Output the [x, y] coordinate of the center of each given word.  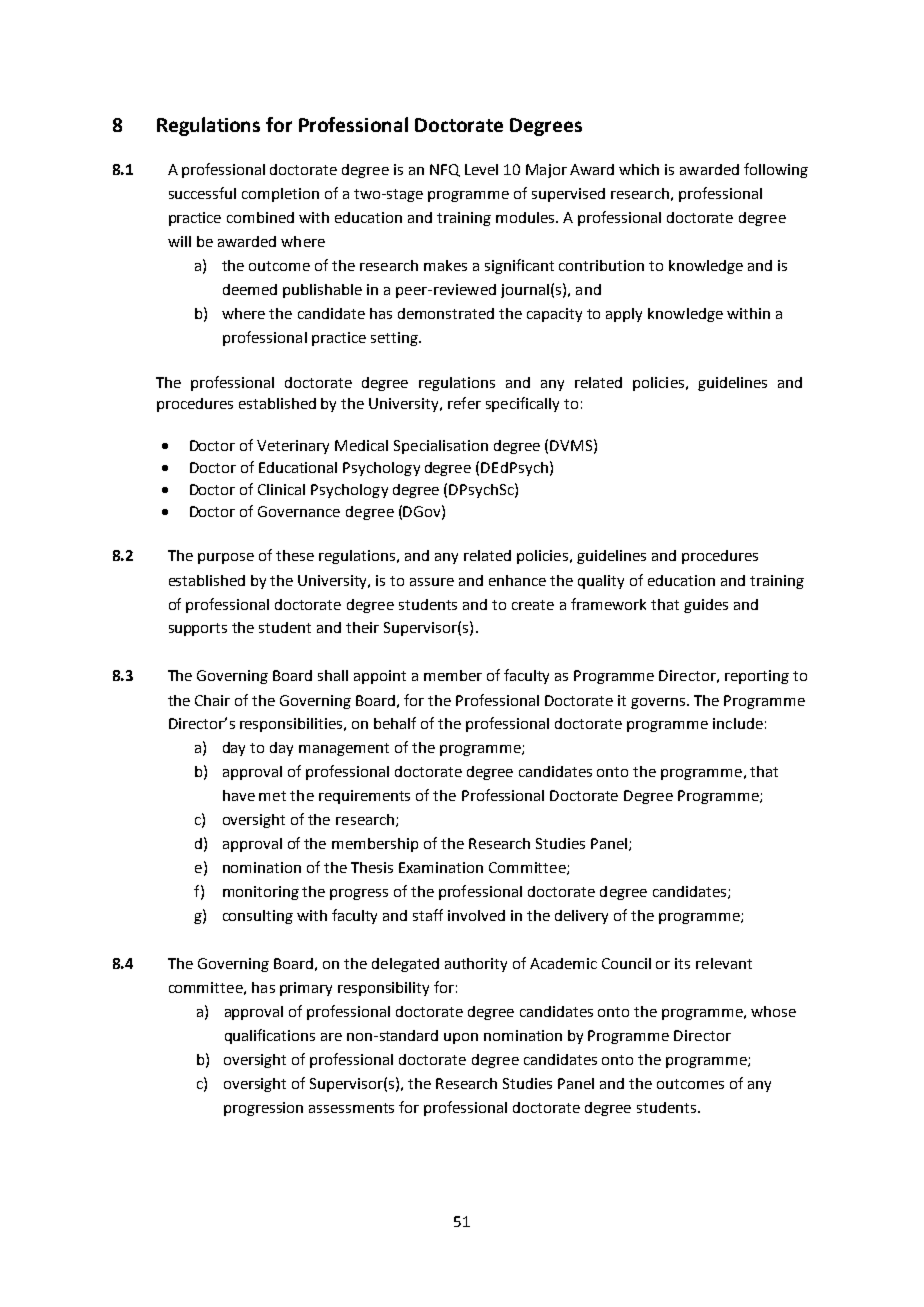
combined [260, 217]
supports [198, 629]
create [533, 605]
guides [706, 606]
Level [481, 169]
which [639, 169]
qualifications [270, 1036]
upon [461, 1038]
